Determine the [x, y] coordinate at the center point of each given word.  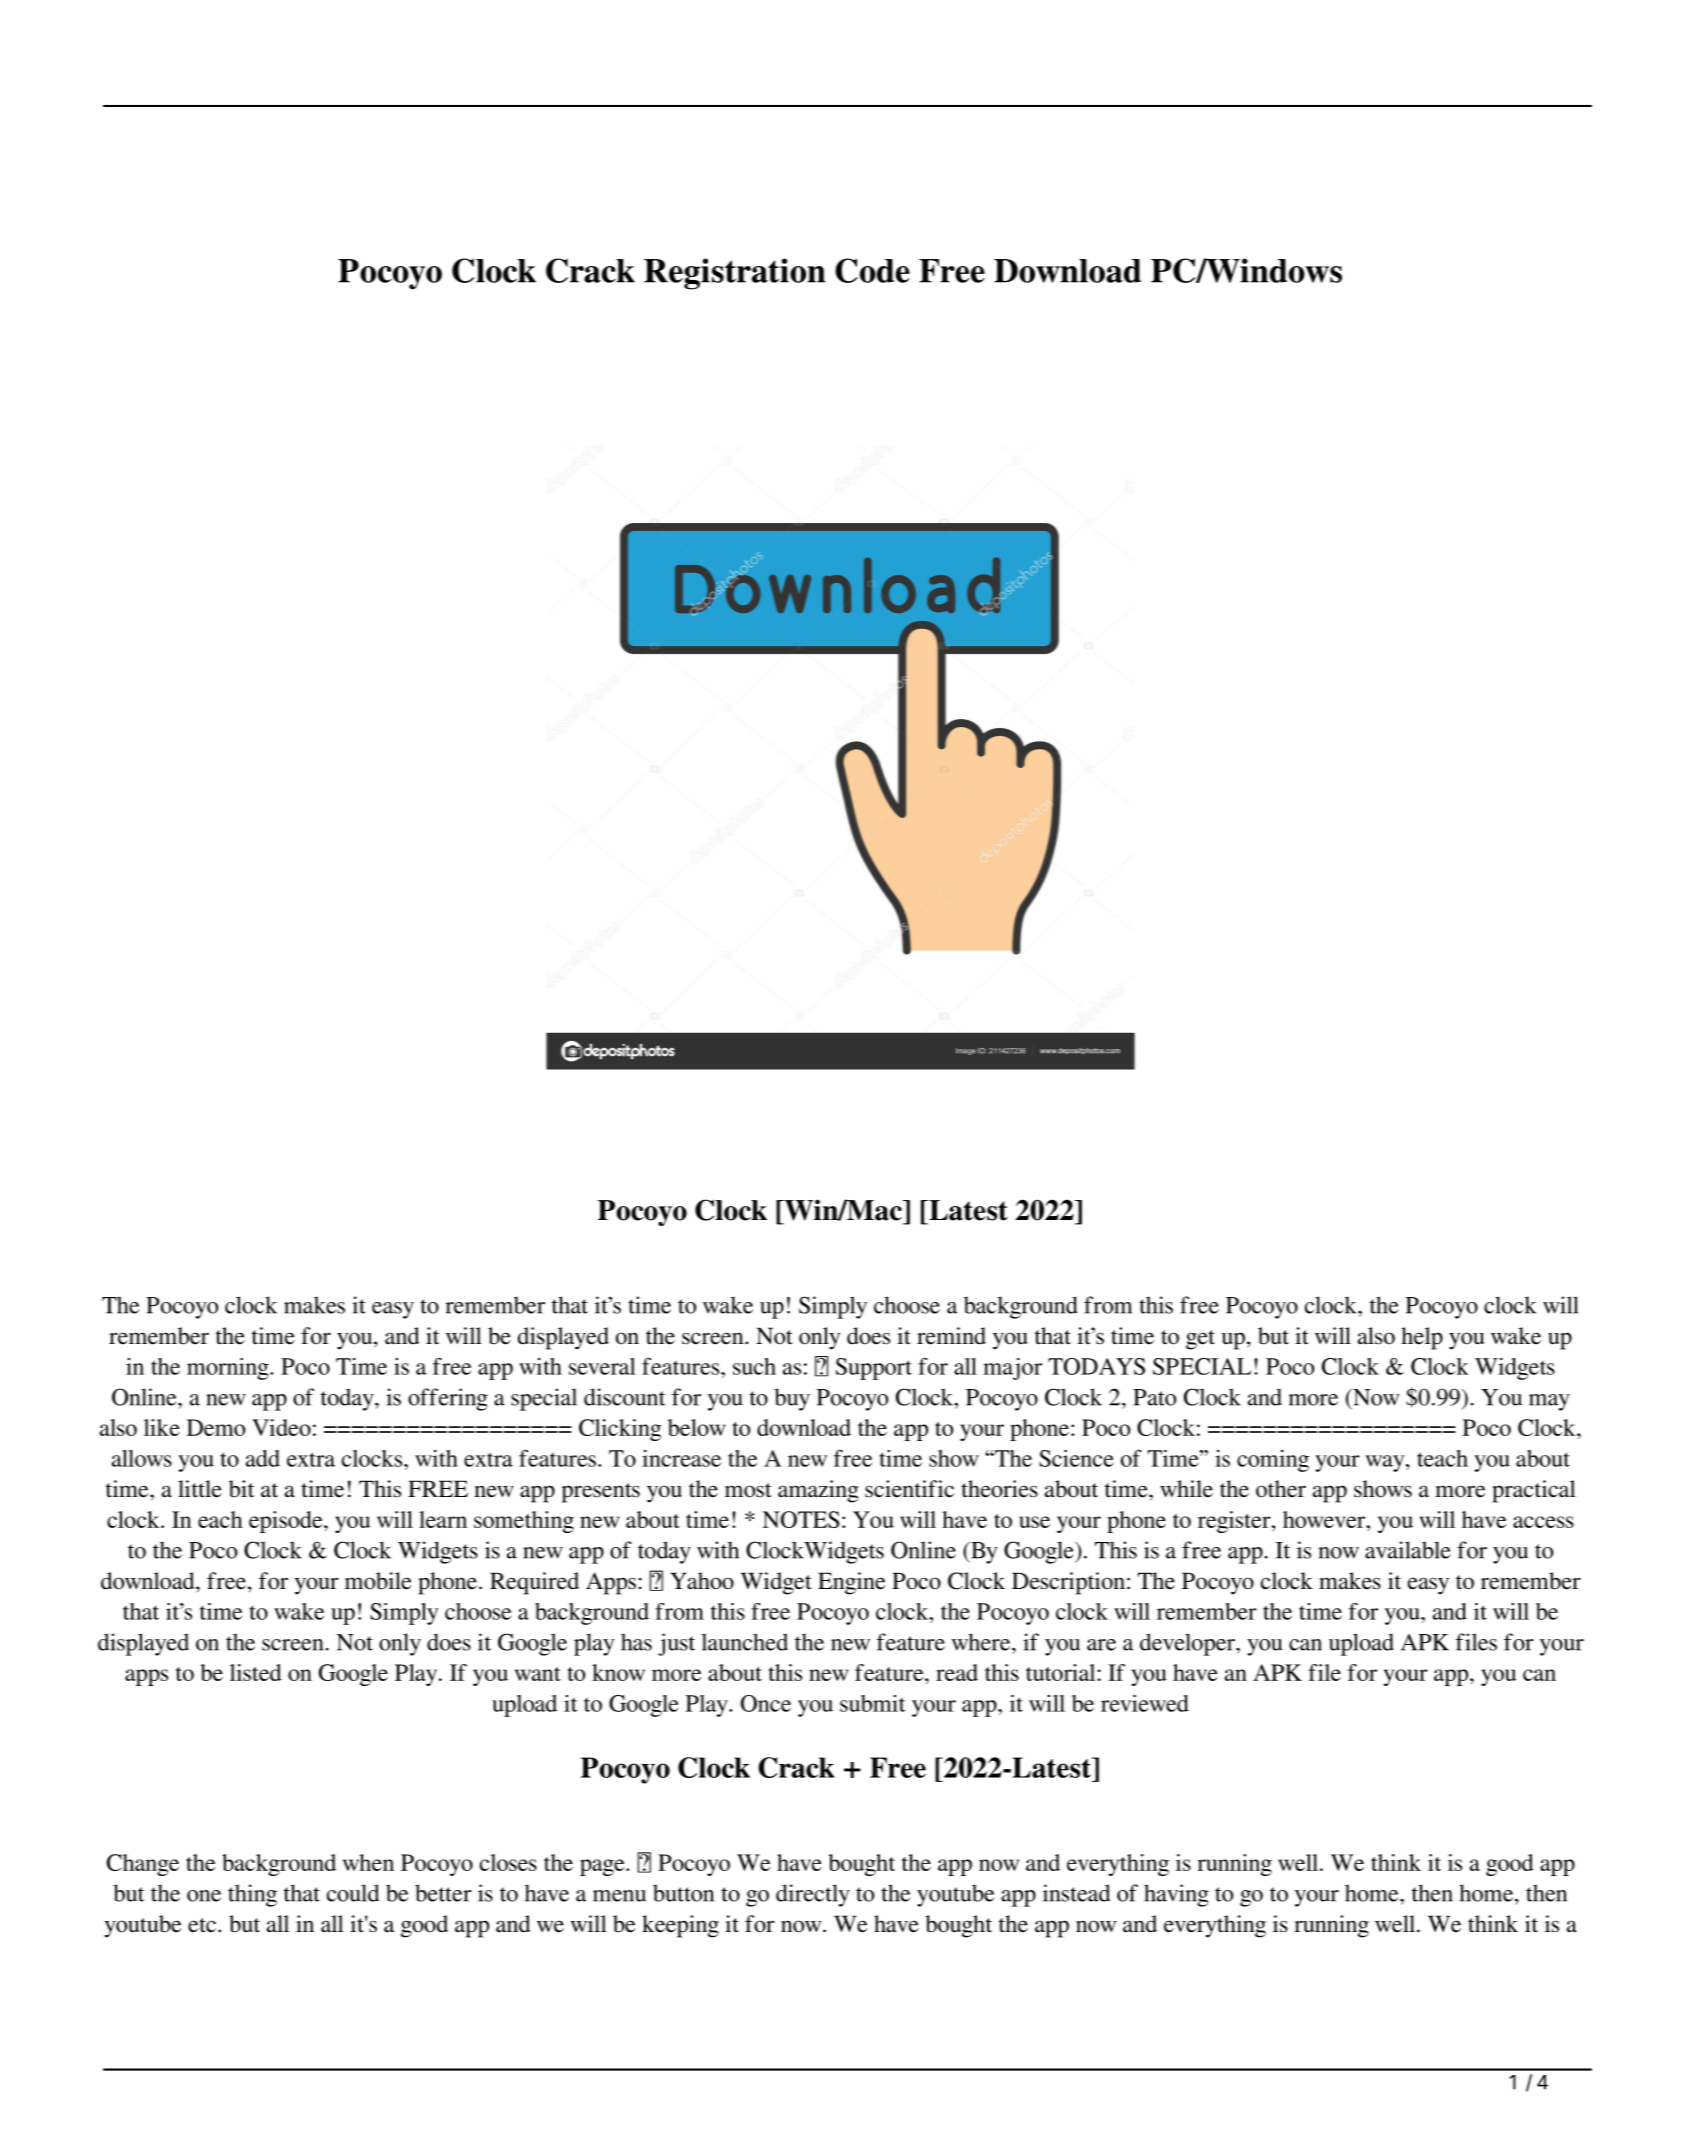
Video [281, 1427]
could [353, 1893]
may [1549, 1402]
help [1422, 1338]
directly [813, 1895]
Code [872, 270]
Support [874, 1369]
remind [951, 1336]
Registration [735, 274]
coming [1273, 1461]
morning [229, 1369]
